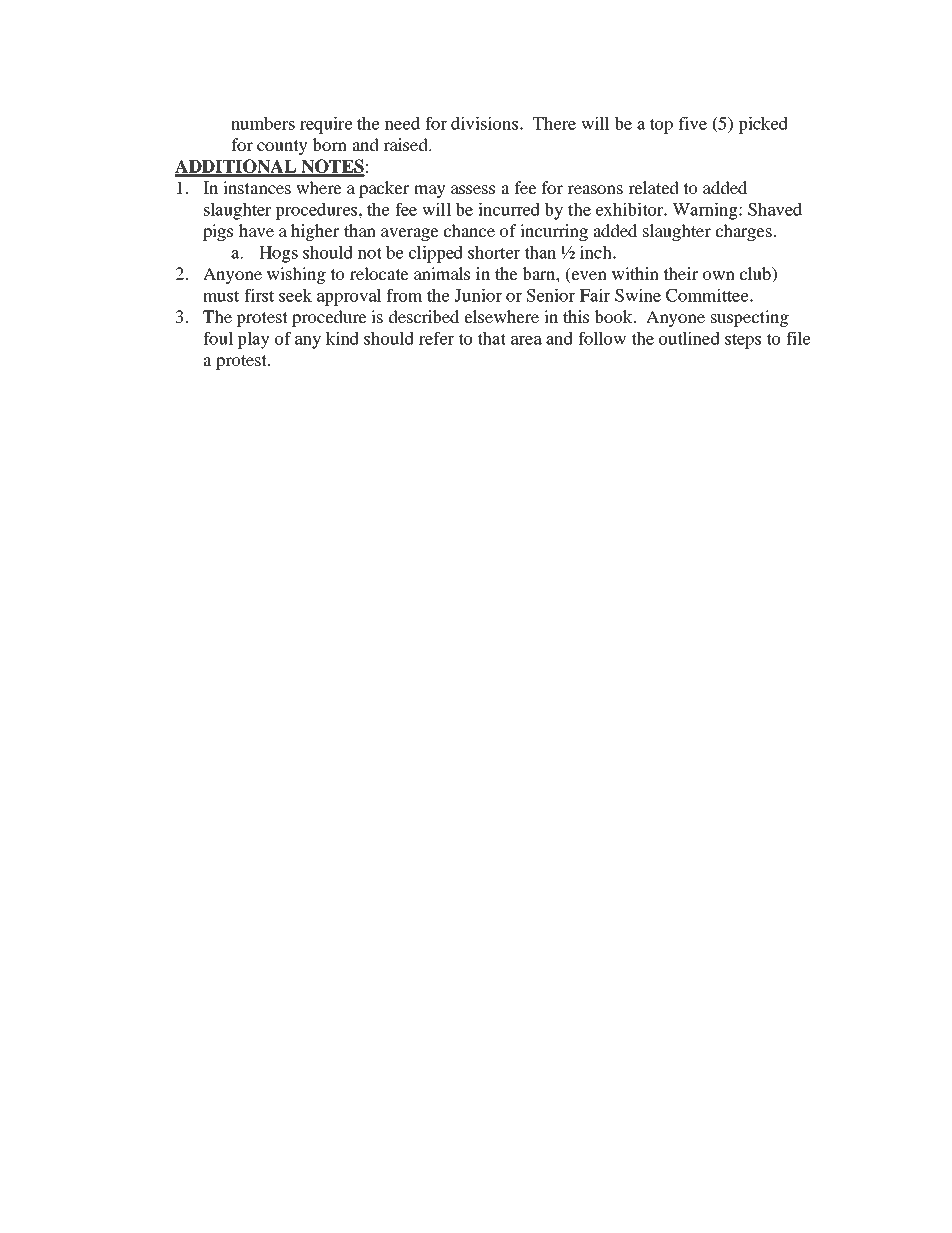 The width and height of the image is (952, 1233). What do you see at coordinates (263, 123) in the image?
I see `numbers` at bounding box center [263, 123].
